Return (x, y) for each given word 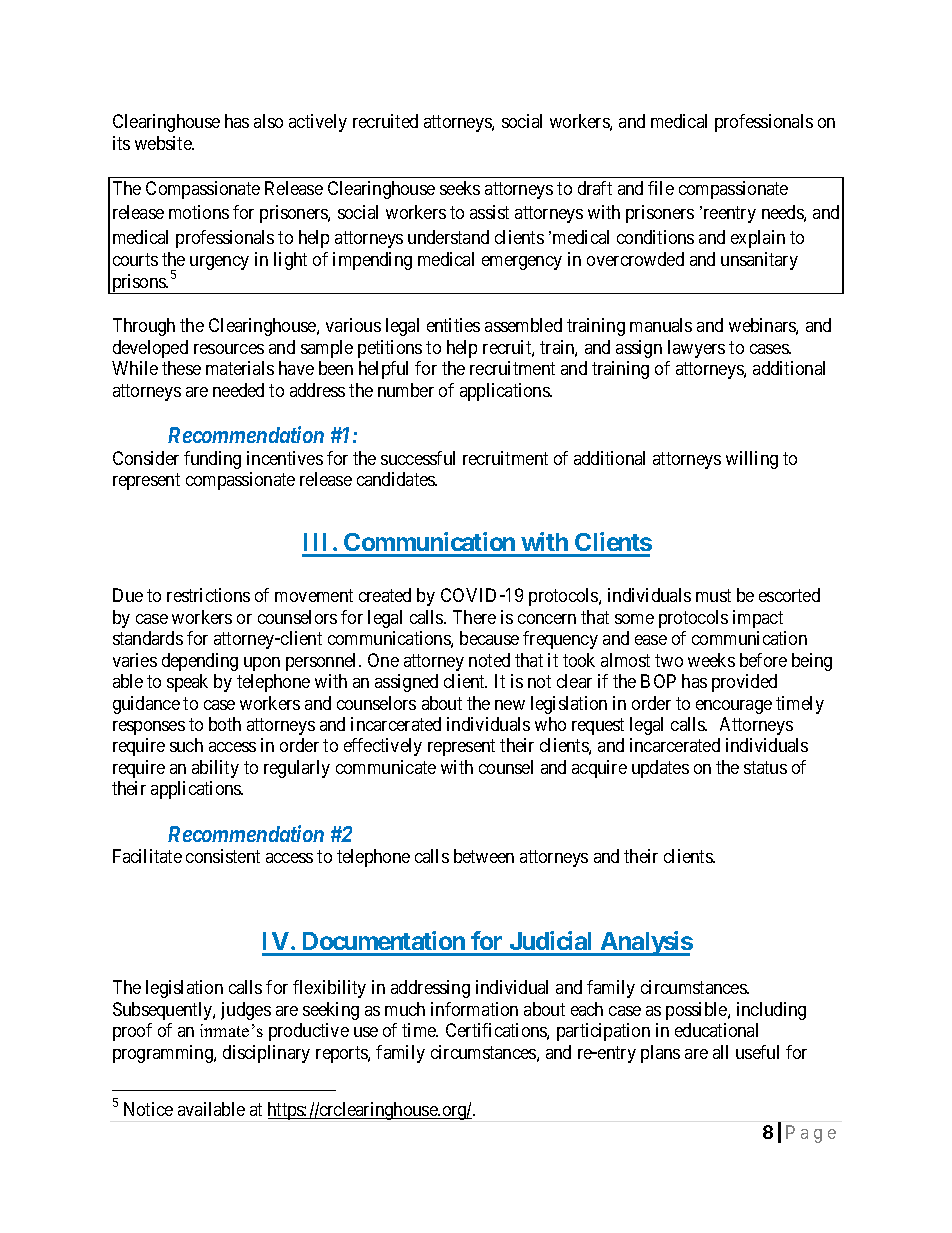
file (661, 188)
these (181, 368)
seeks (460, 188)
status (765, 767)
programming (164, 1054)
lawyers (696, 349)
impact (758, 619)
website (164, 143)
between (484, 856)
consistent (223, 856)
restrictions (208, 595)
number (406, 390)
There (474, 617)
